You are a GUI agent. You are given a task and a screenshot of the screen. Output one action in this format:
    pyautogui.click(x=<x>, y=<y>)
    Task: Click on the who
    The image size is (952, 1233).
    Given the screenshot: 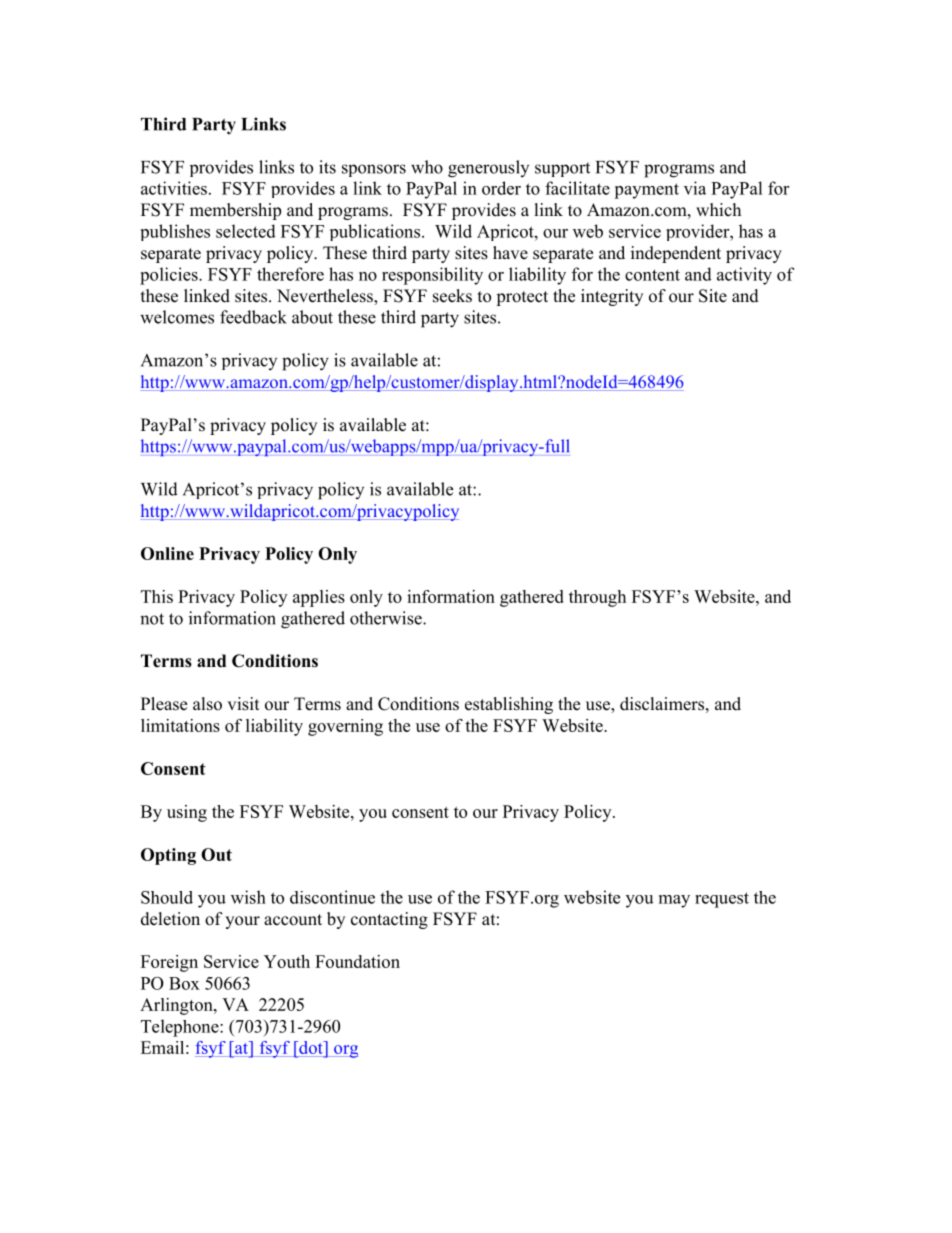 What is the action you would take?
    pyautogui.click(x=427, y=167)
